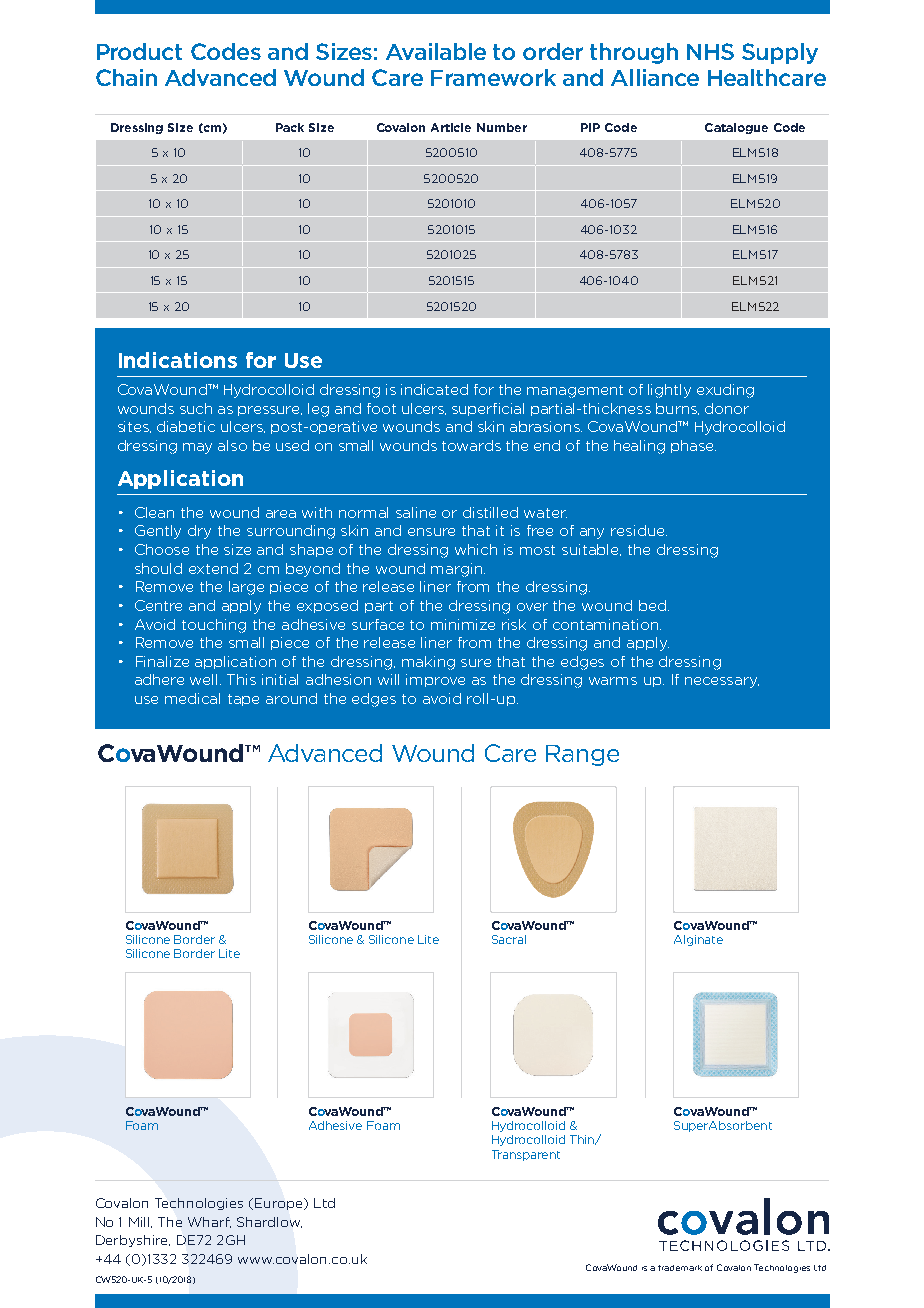  Describe the element at coordinates (693, 446) in the image. I see `phase` at that location.
